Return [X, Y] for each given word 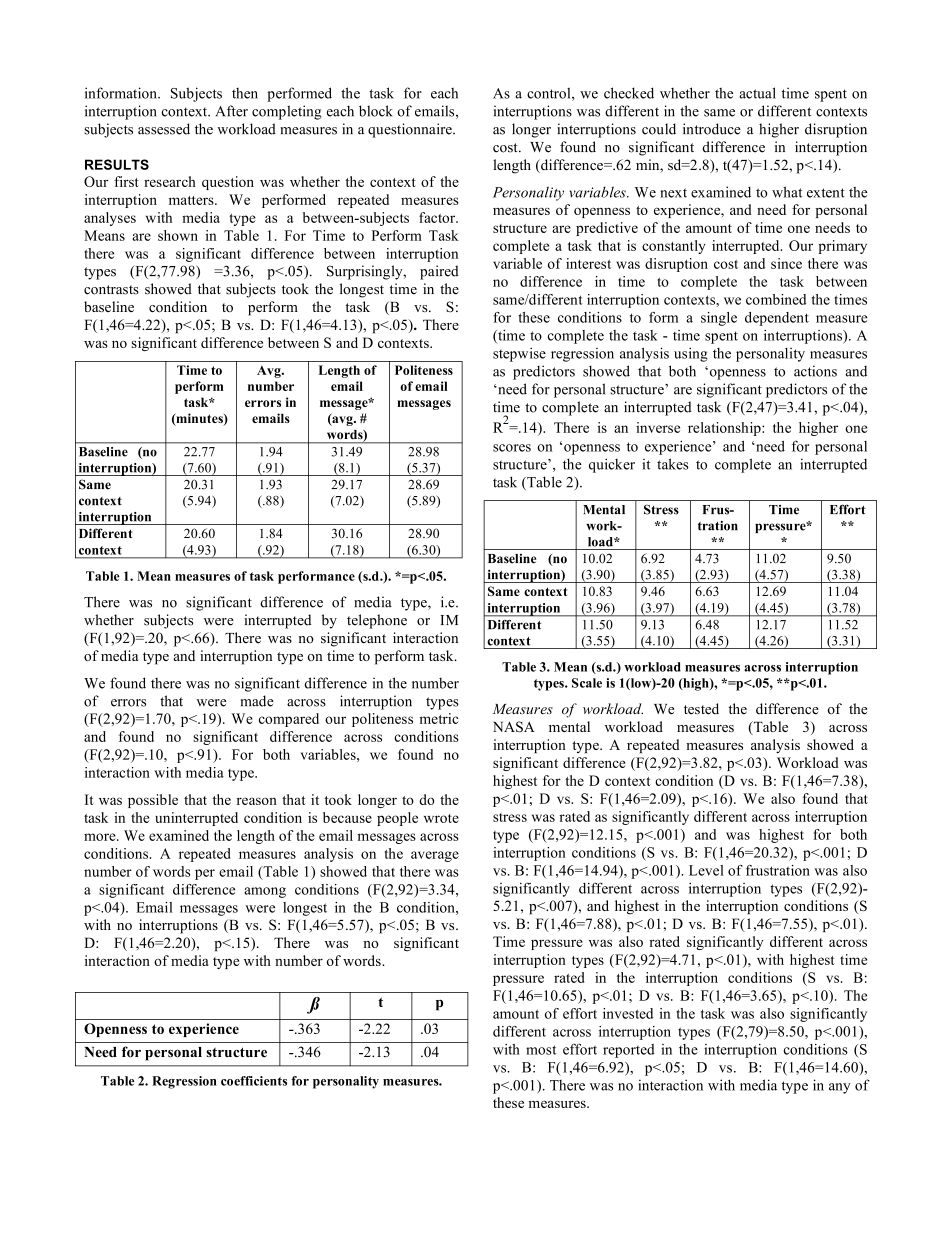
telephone [377, 621]
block [376, 111]
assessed [164, 129]
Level [706, 870]
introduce [712, 129]
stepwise [519, 354]
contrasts [111, 290]
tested [701, 709]
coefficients [254, 1081]
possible [153, 801]
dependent [777, 319]
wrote [441, 818]
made [257, 701]
